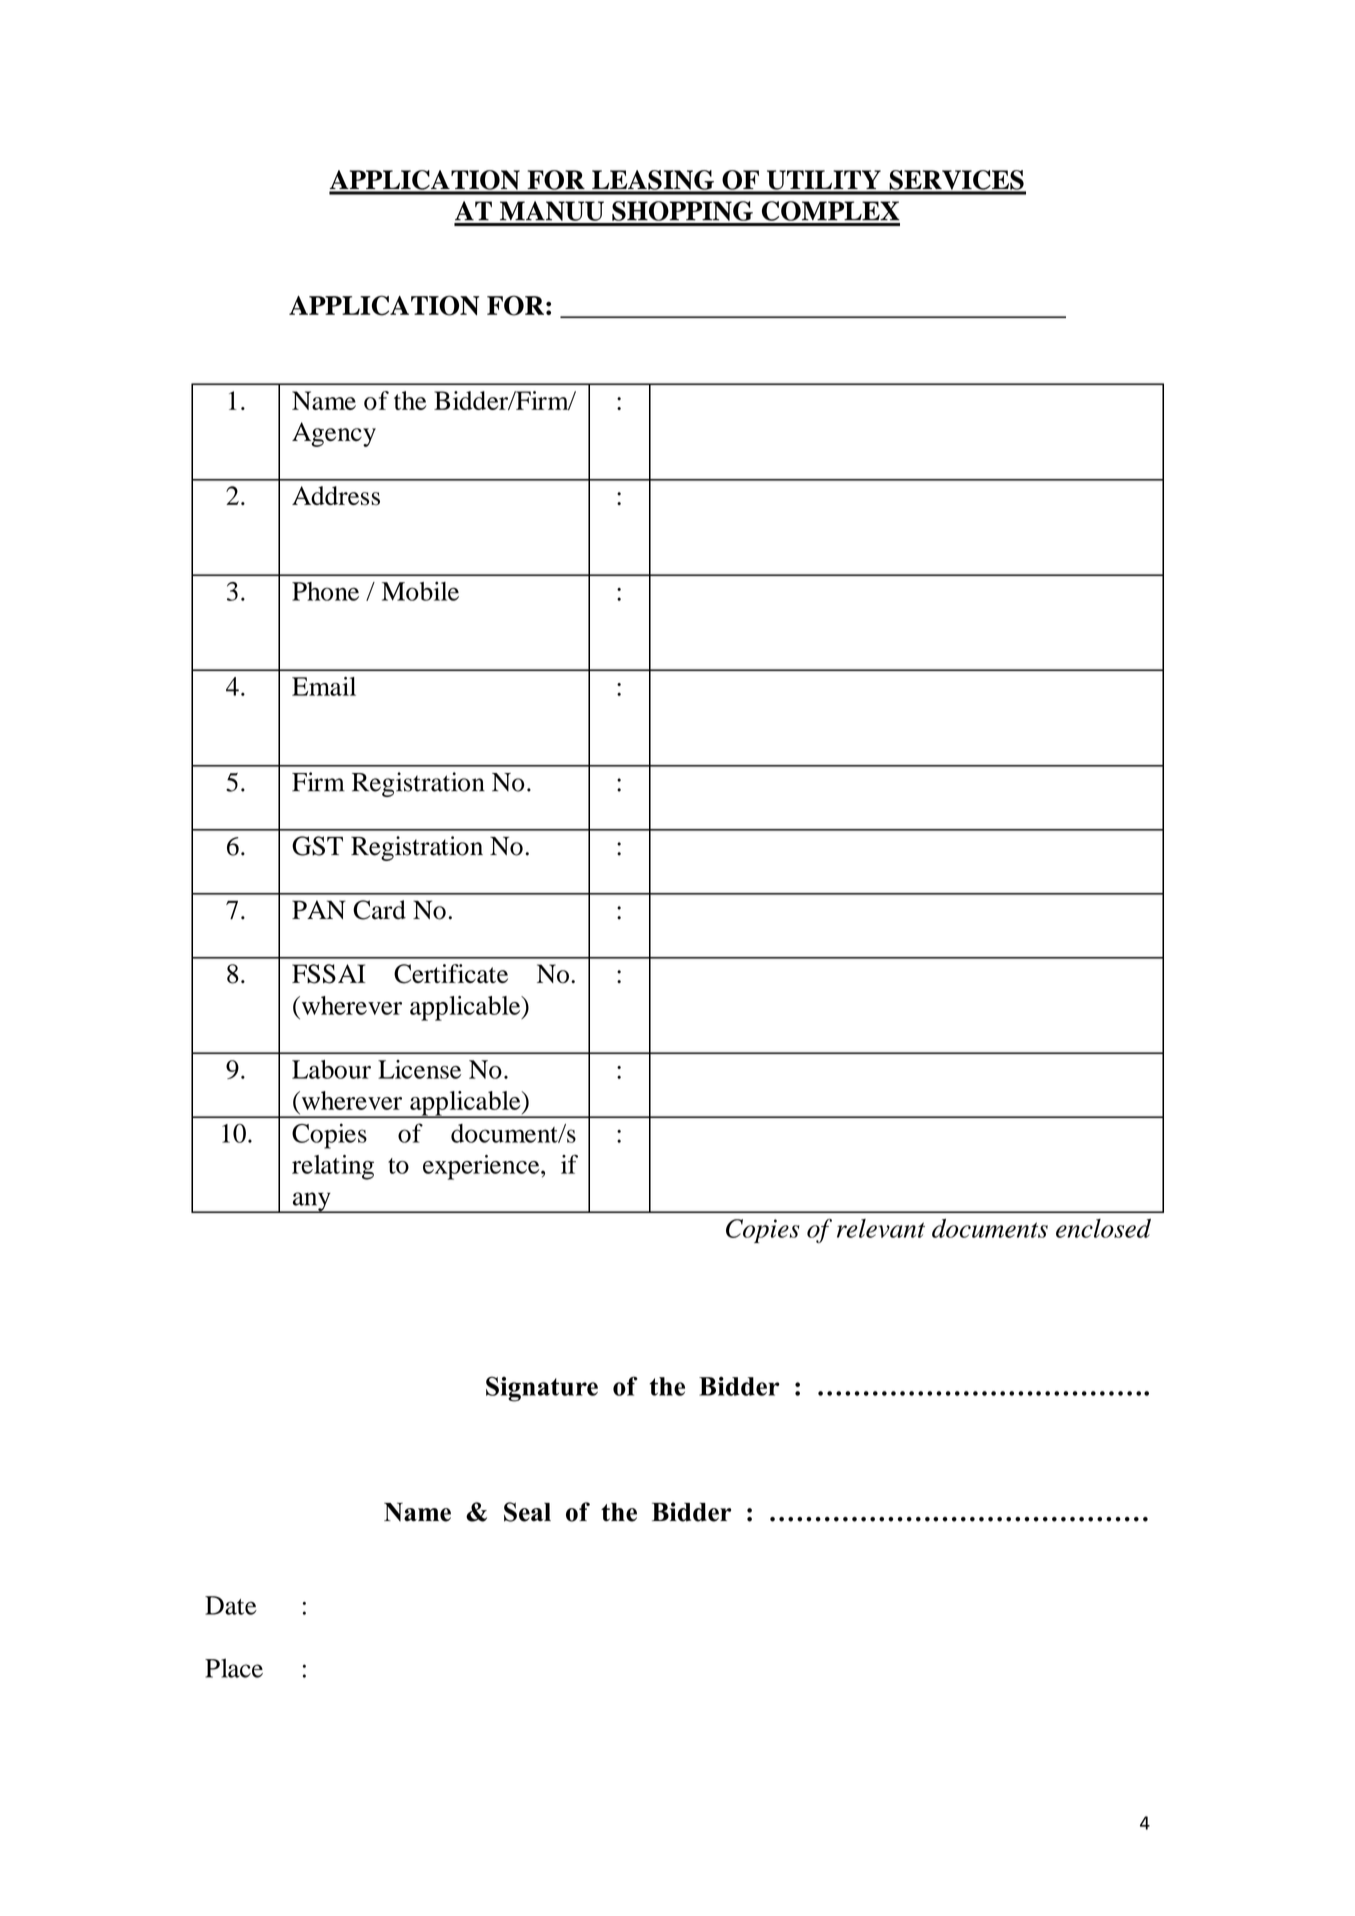 This screenshot has width=1355, height=1916. I want to click on Mobile, so click(420, 591).
